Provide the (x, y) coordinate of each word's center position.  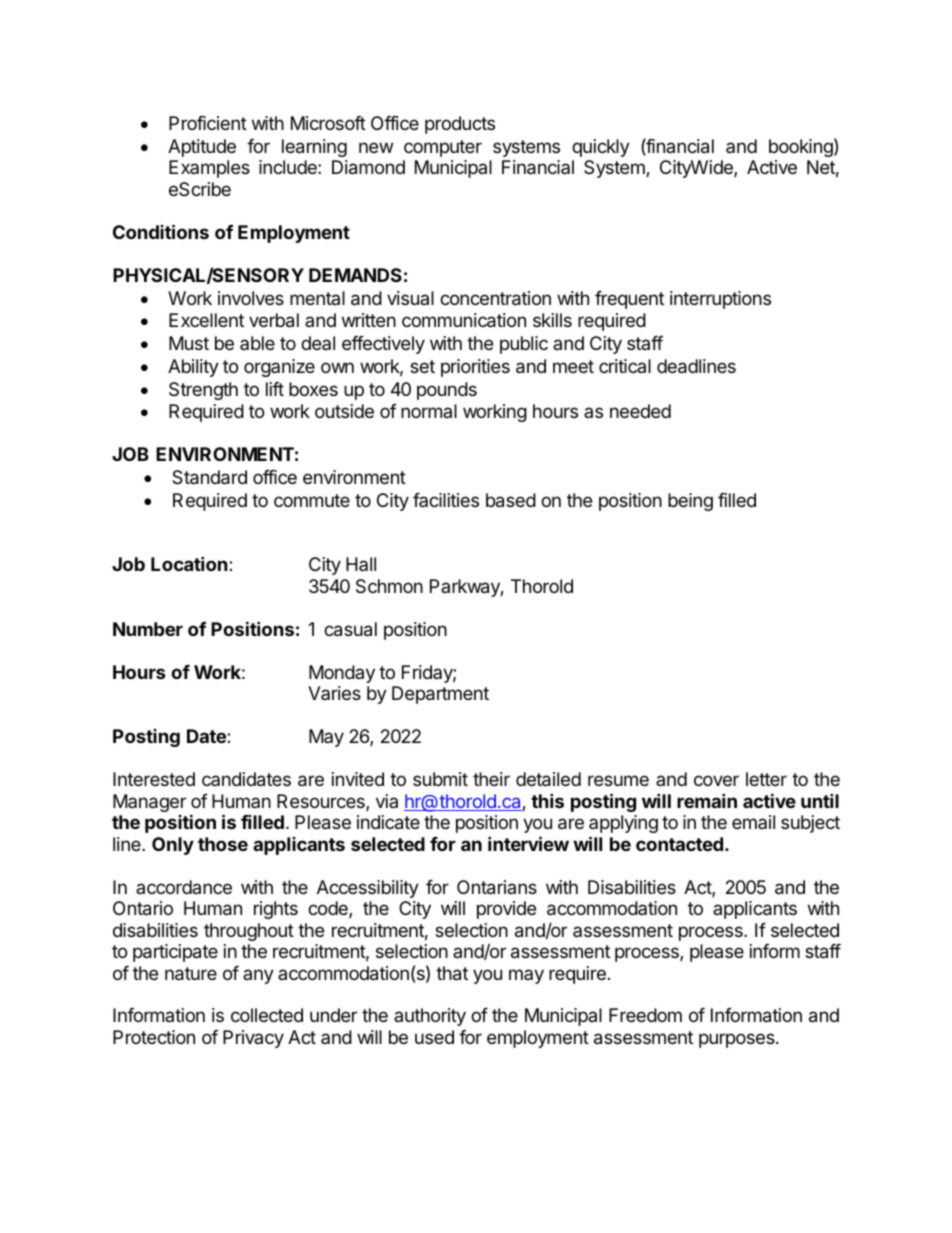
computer (443, 148)
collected (267, 1015)
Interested (154, 779)
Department (440, 695)
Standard (209, 477)
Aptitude (202, 148)
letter (766, 779)
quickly (601, 148)
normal (429, 411)
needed (640, 411)
